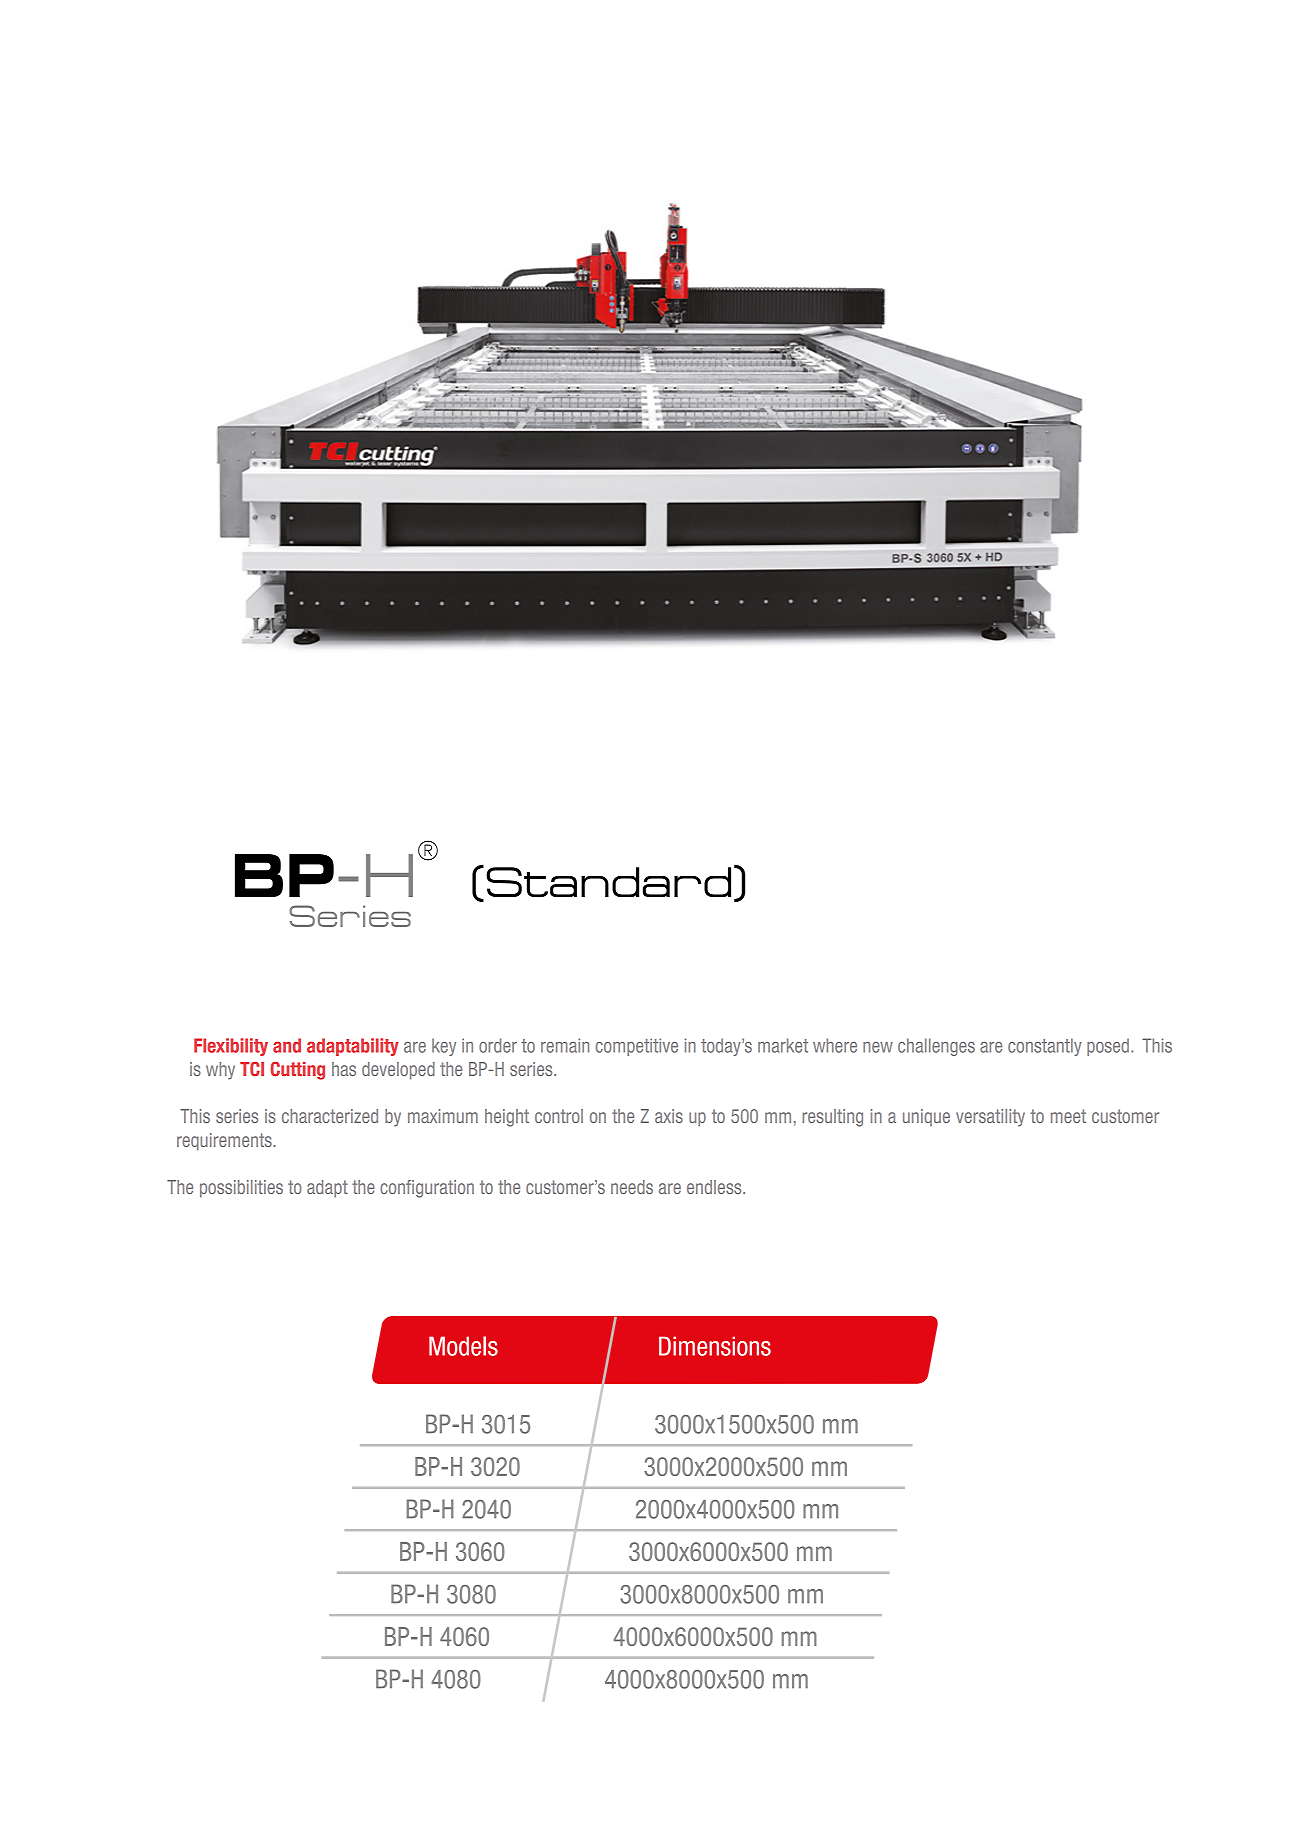 The height and width of the image is (1835, 1298). Describe the element at coordinates (637, 1047) in the image. I see `competitive` at that location.
